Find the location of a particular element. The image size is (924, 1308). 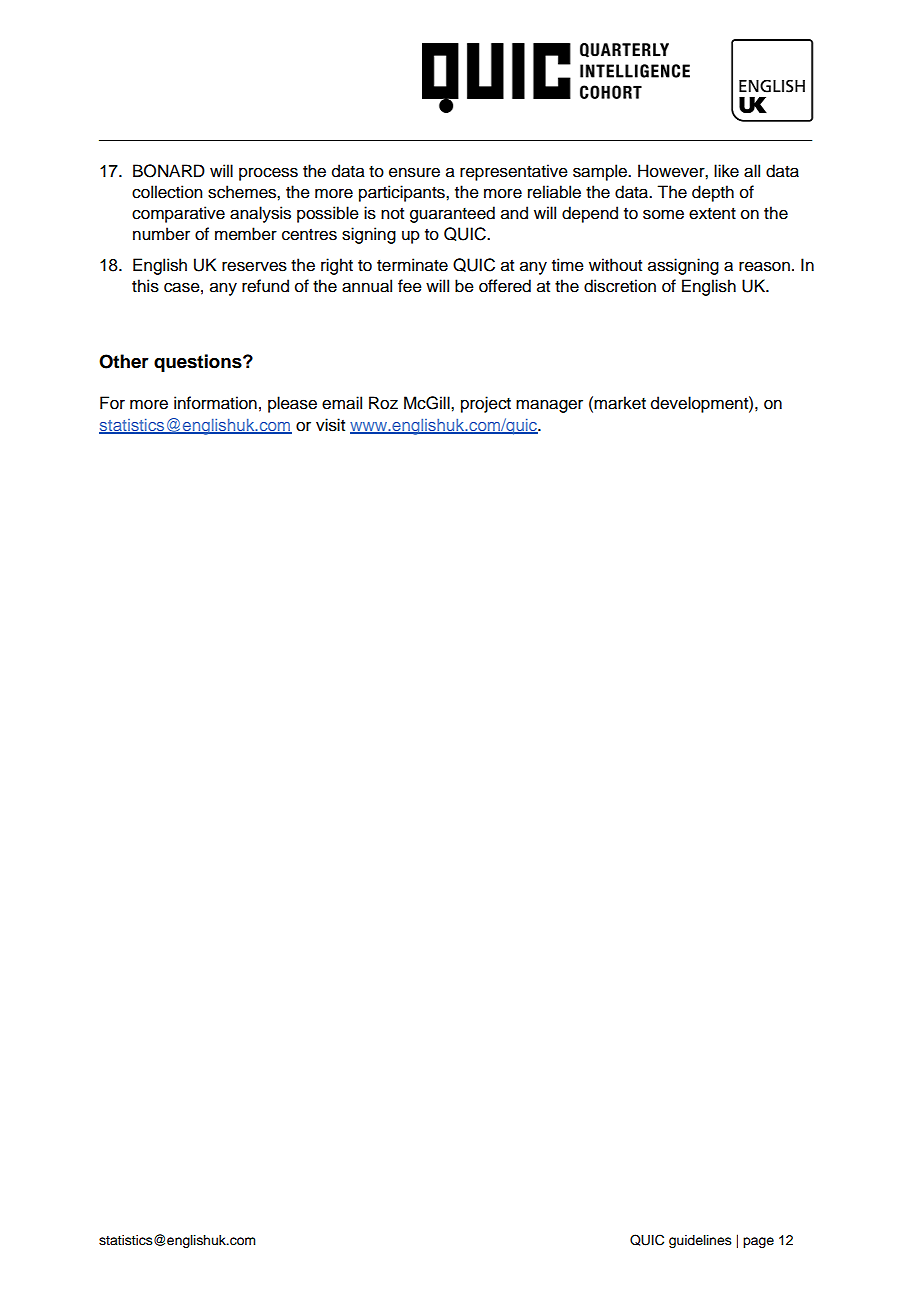

some is located at coordinates (663, 214).
